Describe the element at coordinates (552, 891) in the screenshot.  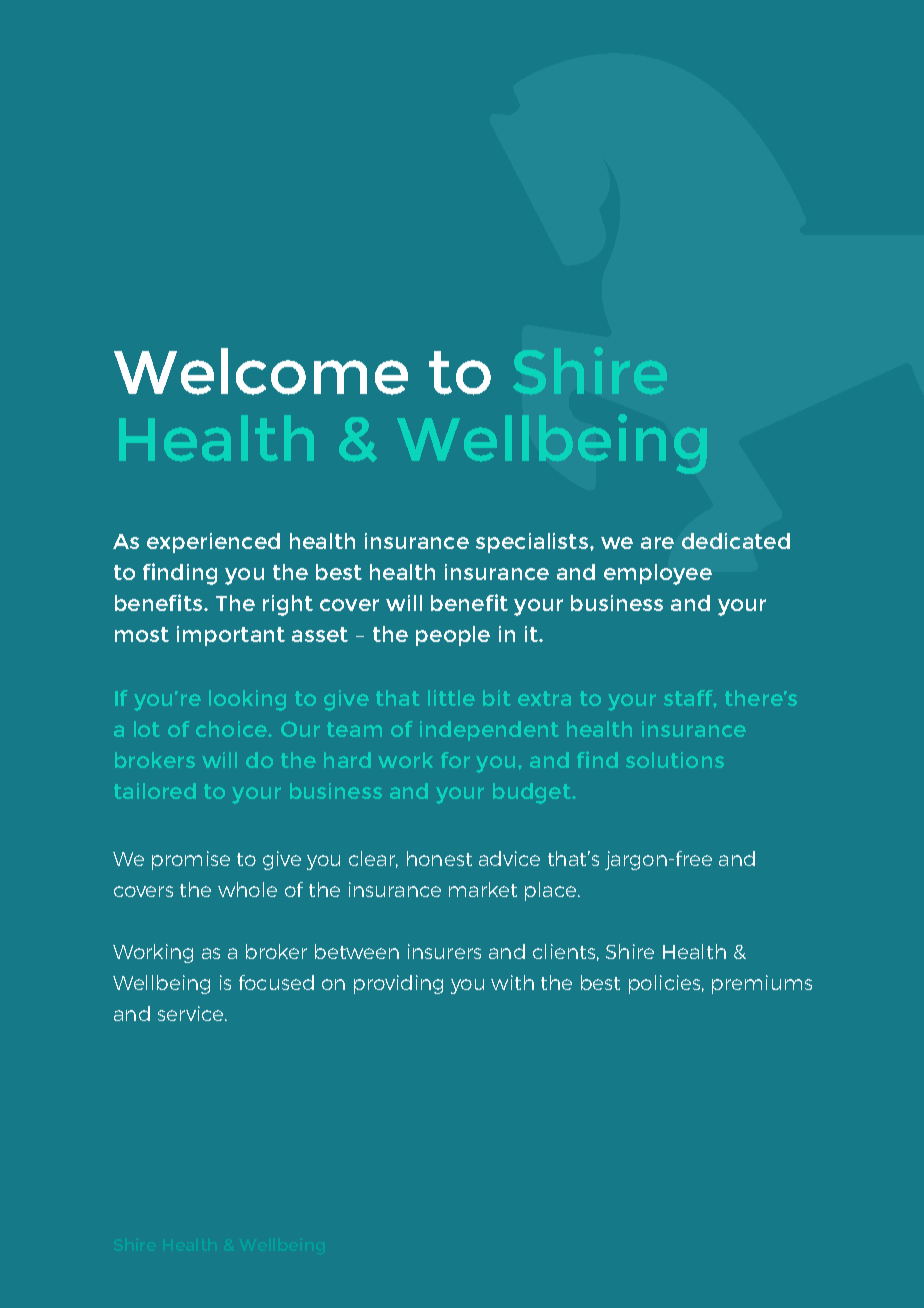
I see `place` at that location.
